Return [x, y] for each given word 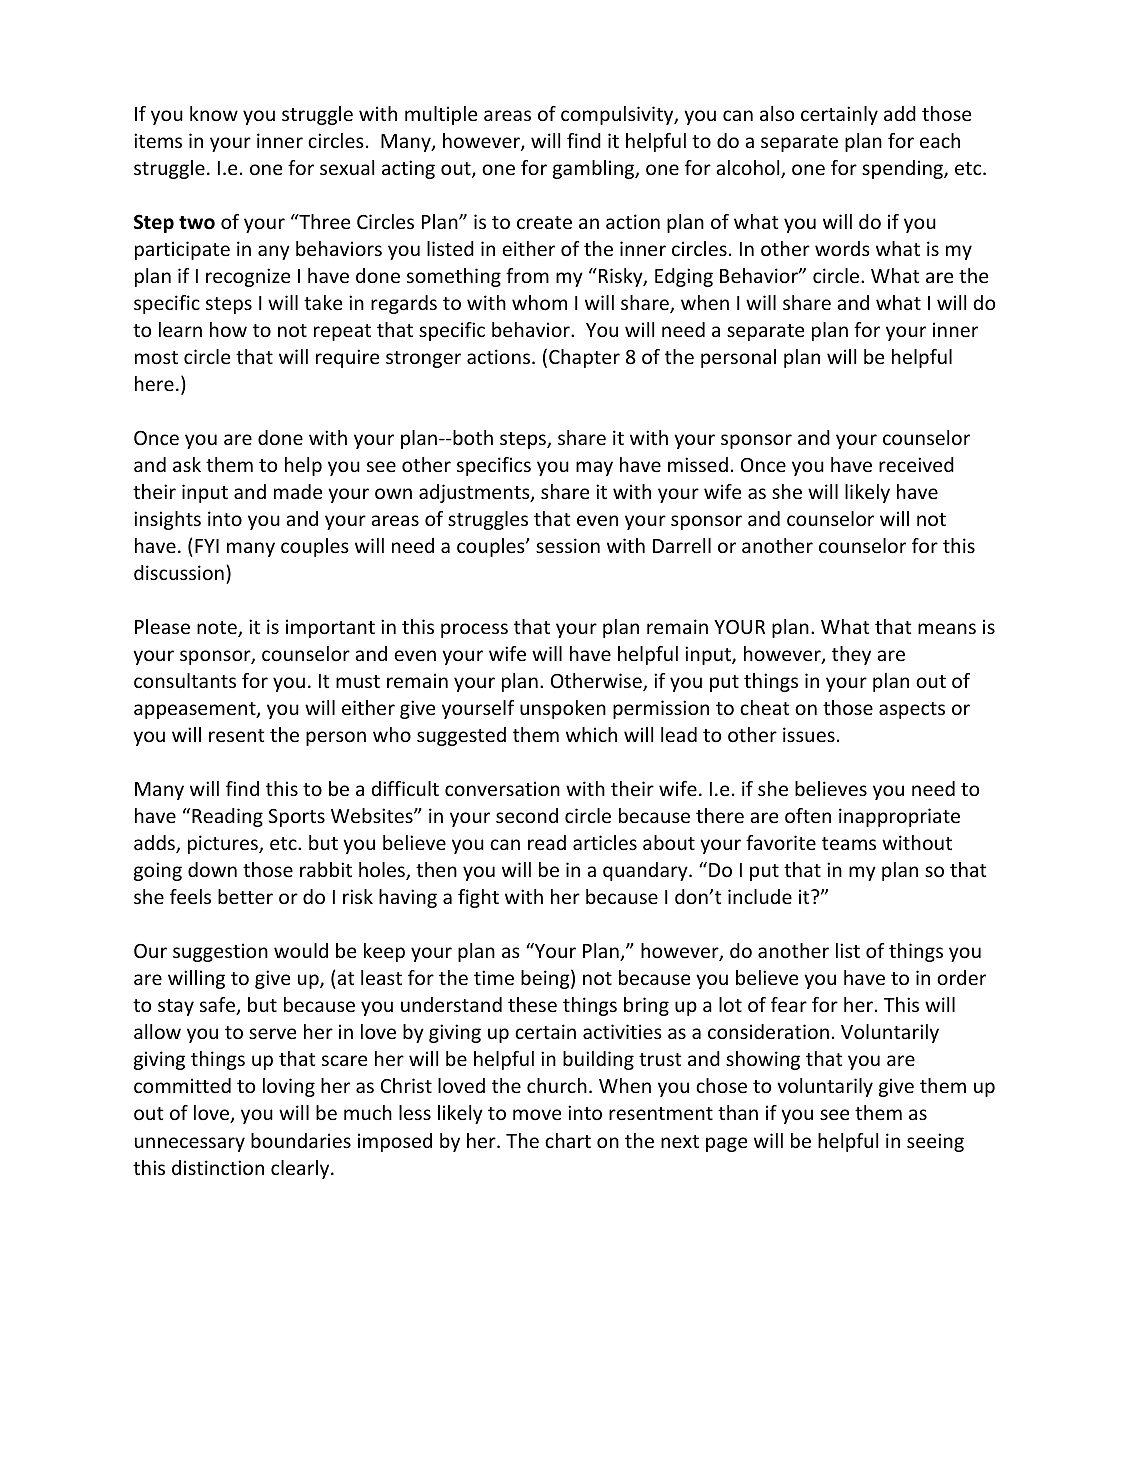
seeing [935, 1142]
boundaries [301, 1140]
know [214, 113]
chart [568, 1140]
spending [903, 169]
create [544, 222]
